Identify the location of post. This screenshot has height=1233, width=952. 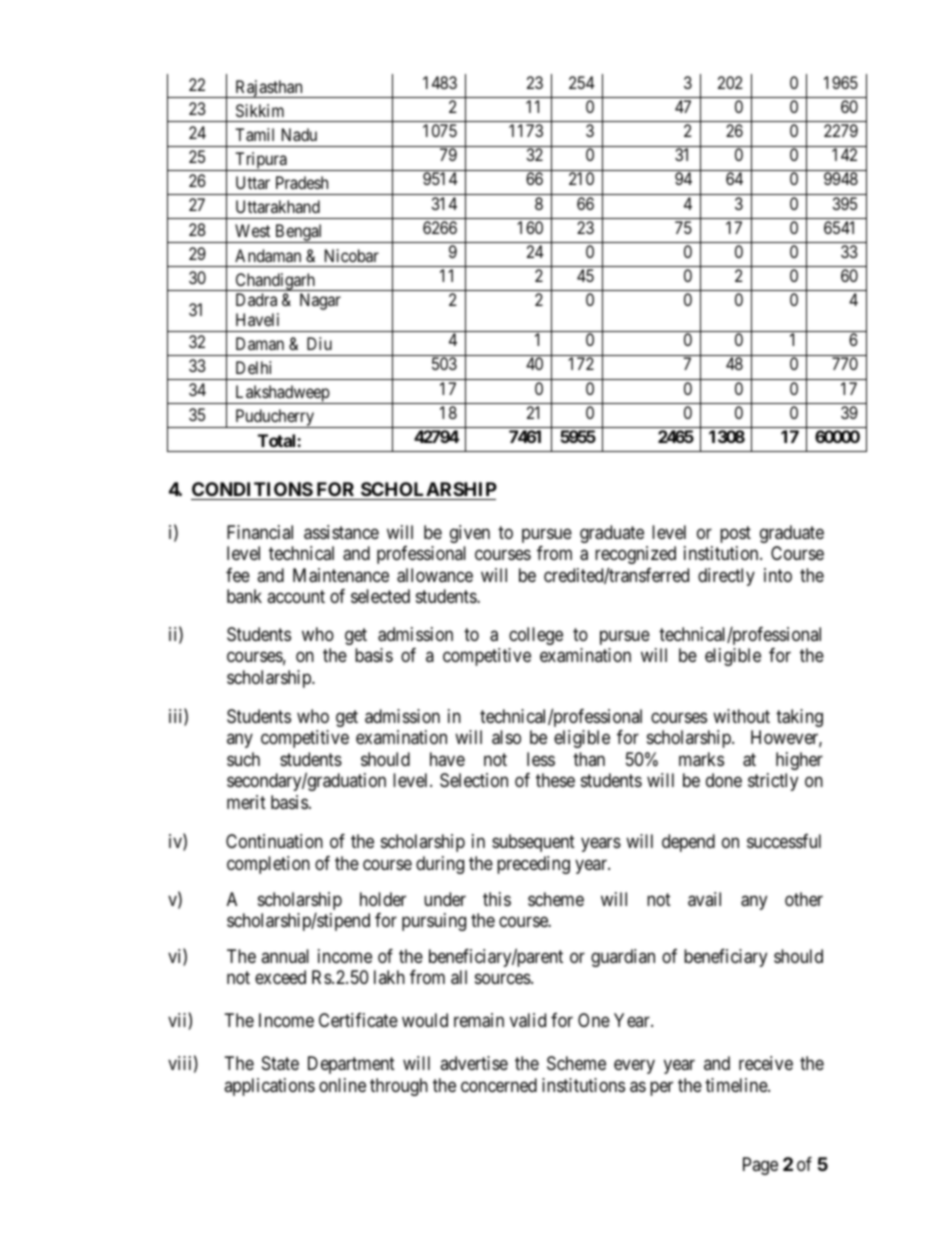
(735, 534).
